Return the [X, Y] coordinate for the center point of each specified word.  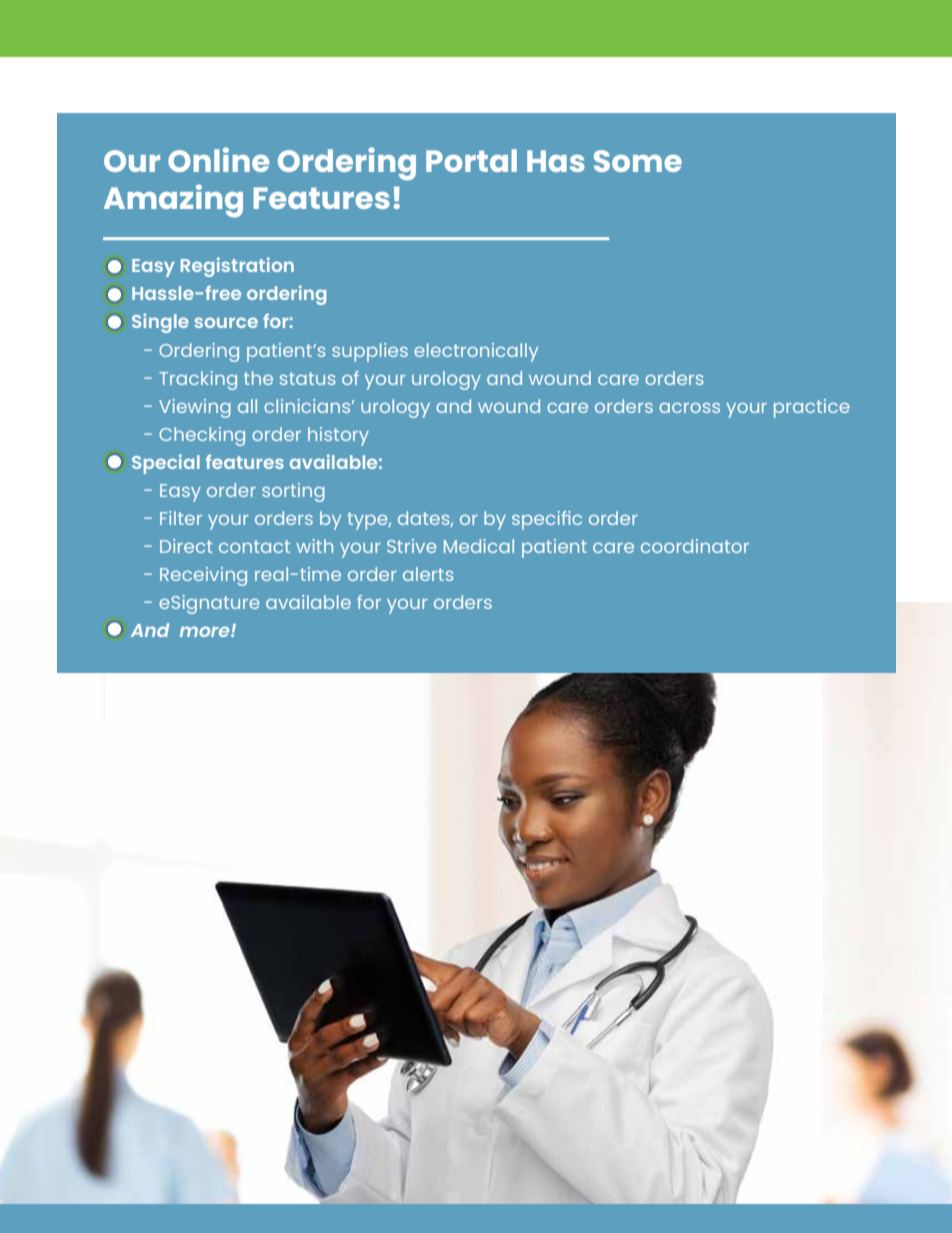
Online [218, 159]
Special [166, 464]
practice [812, 408]
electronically [476, 352]
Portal [471, 160]
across [689, 408]
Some [638, 161]
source [226, 322]
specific [547, 520]
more [206, 631]
